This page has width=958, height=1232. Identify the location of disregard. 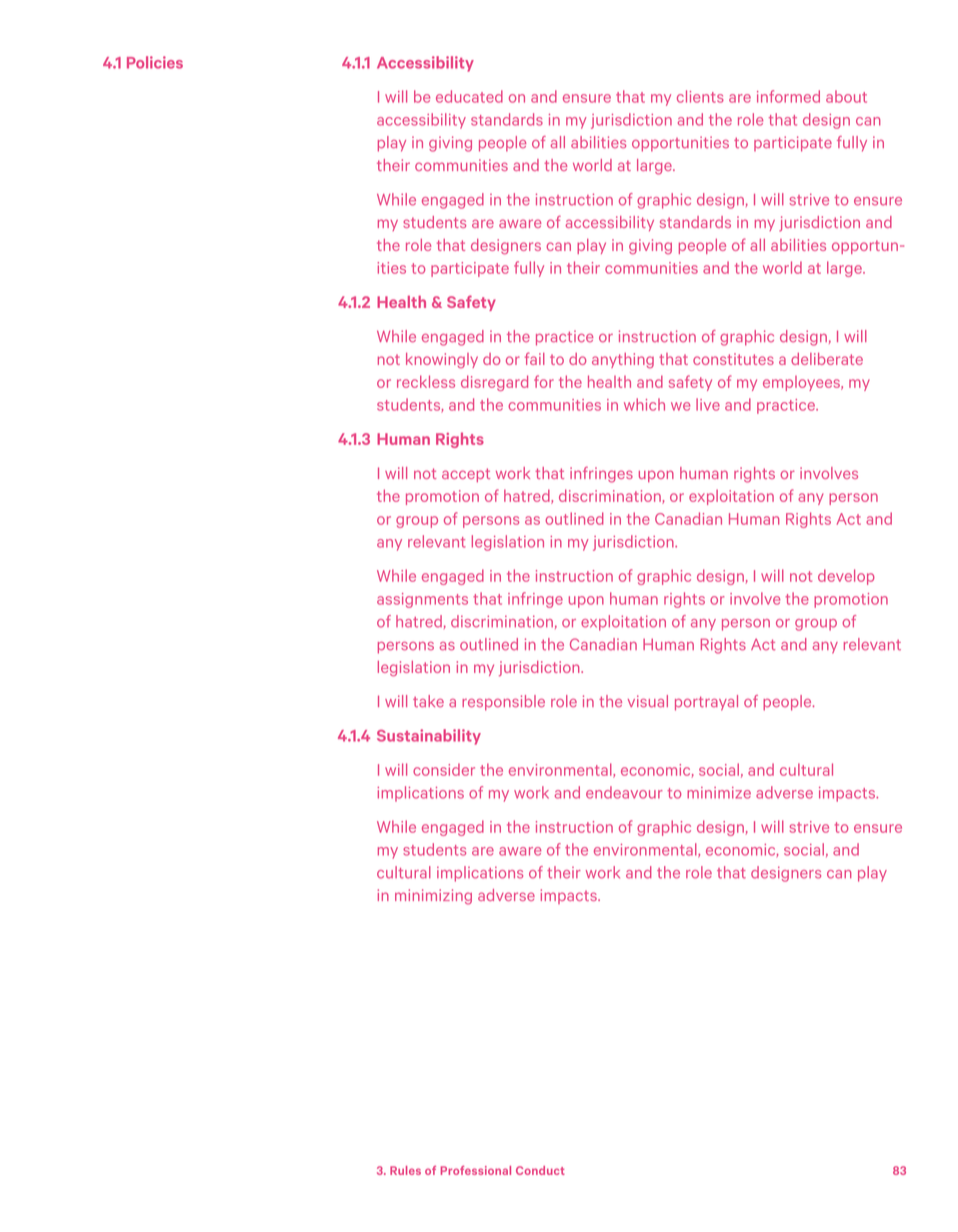
(494, 383).
